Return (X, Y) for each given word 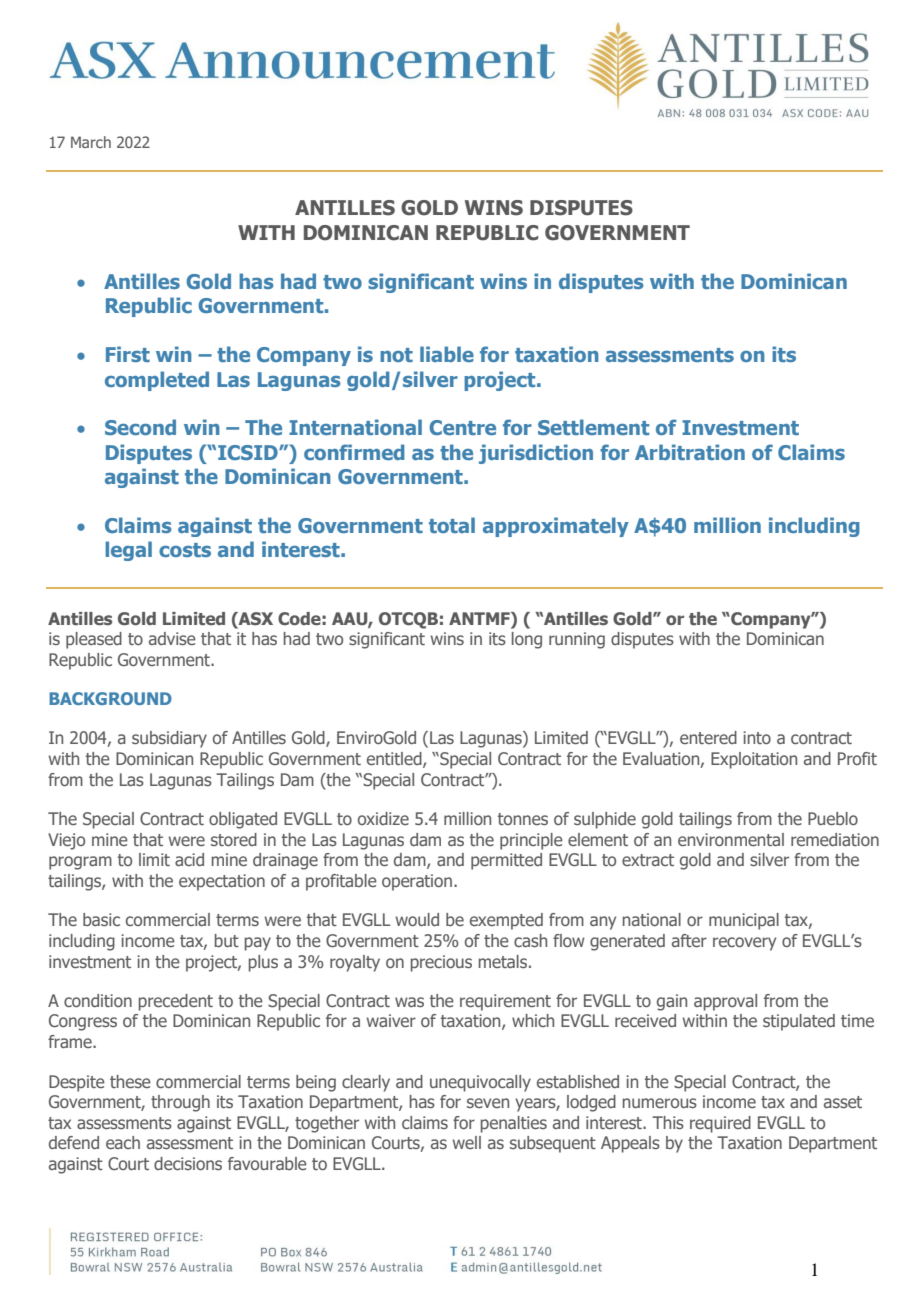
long (527, 640)
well (467, 1142)
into (757, 737)
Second (140, 427)
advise (172, 638)
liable (447, 354)
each (123, 1142)
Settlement (593, 427)
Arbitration (690, 452)
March (91, 142)
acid (189, 859)
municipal (744, 921)
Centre (462, 427)
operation (417, 882)
